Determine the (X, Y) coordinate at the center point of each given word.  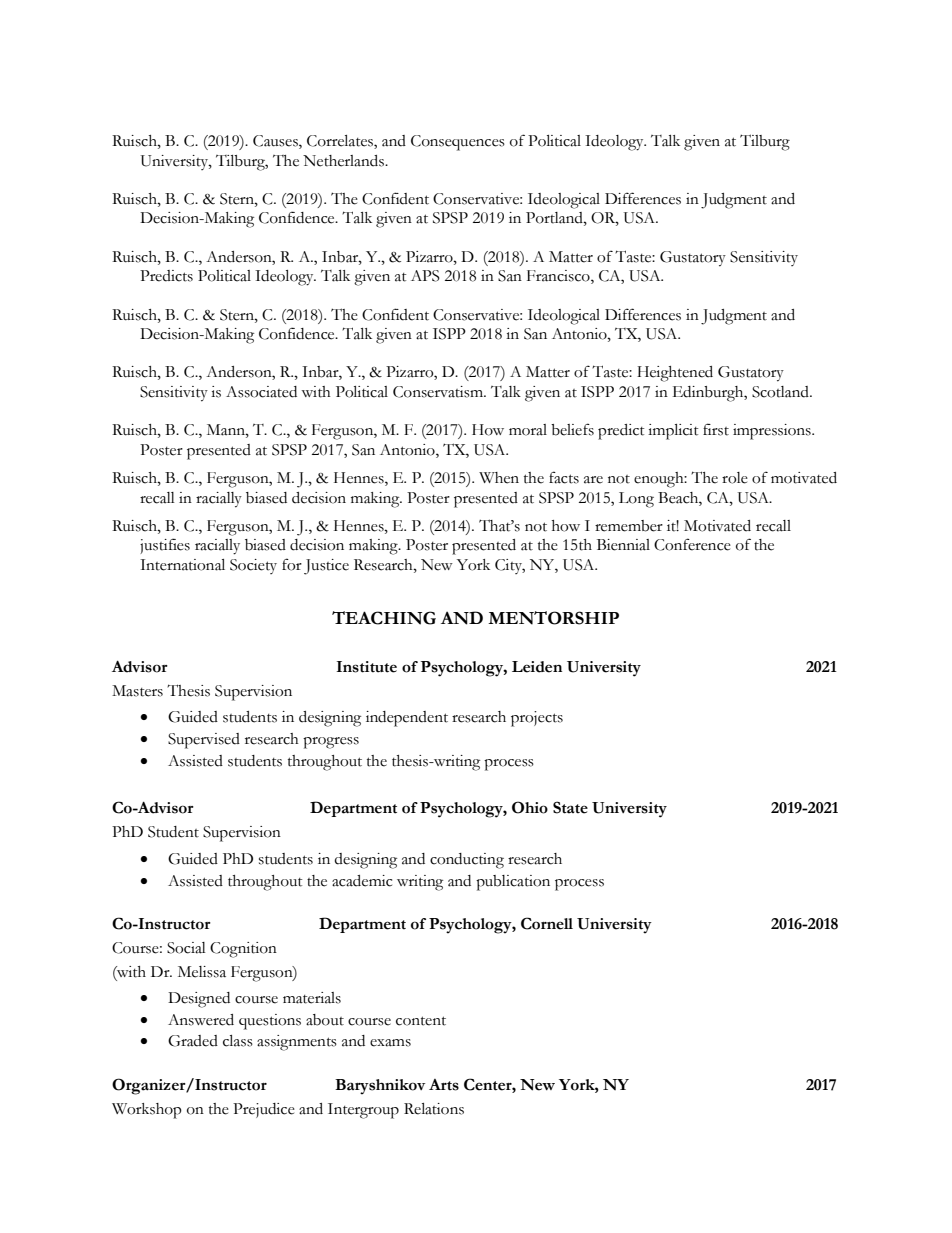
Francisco (559, 277)
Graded (193, 1041)
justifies (165, 546)
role (735, 478)
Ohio (530, 807)
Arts (444, 1085)
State (570, 807)
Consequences (458, 143)
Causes (276, 142)
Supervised (204, 741)
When (499, 478)
